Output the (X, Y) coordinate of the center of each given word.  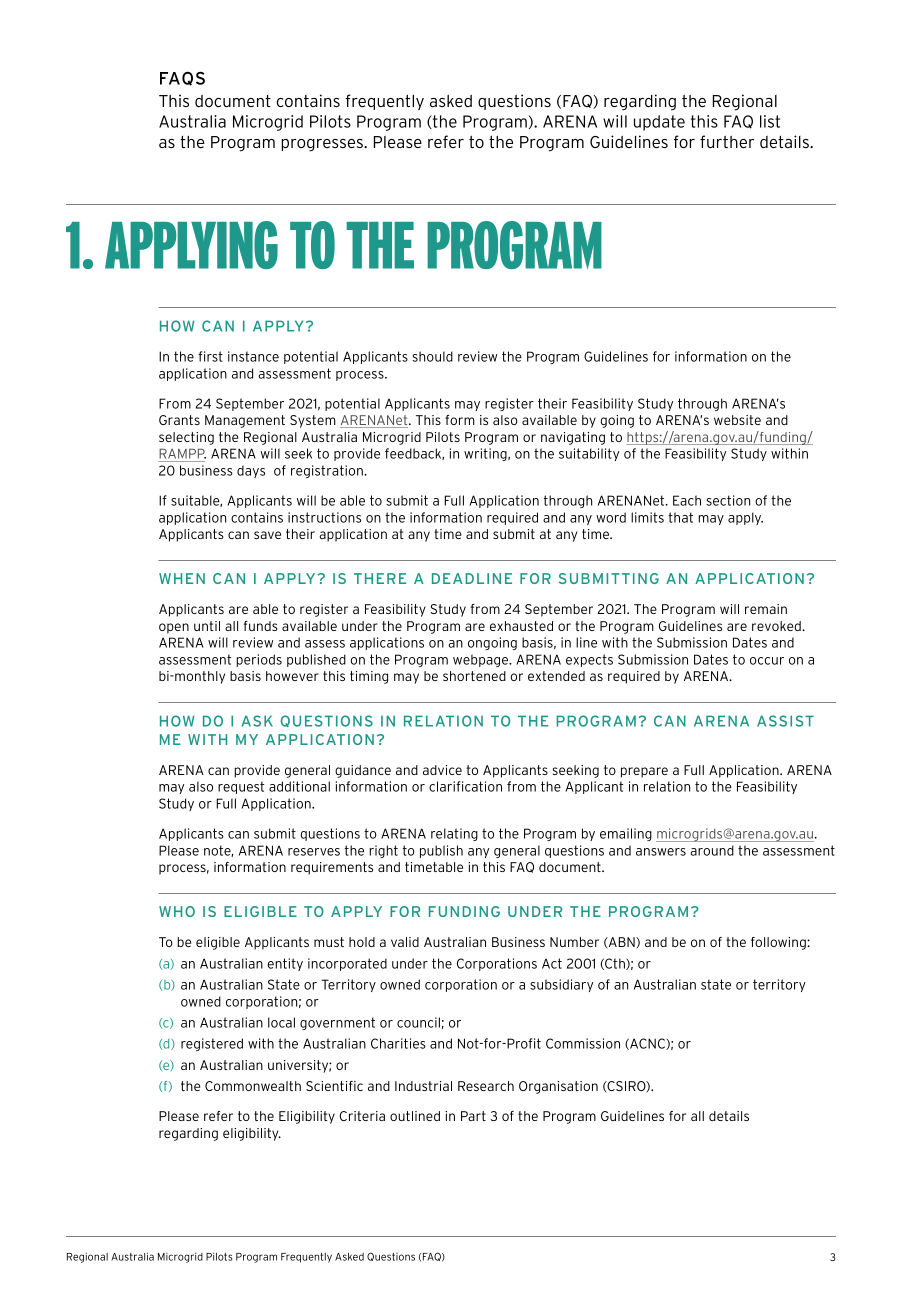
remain (766, 609)
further (727, 141)
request (241, 787)
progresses (323, 145)
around (712, 850)
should (432, 356)
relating (454, 834)
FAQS (182, 79)
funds (261, 626)
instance (253, 356)
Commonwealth (253, 1086)
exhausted (521, 626)
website (737, 420)
